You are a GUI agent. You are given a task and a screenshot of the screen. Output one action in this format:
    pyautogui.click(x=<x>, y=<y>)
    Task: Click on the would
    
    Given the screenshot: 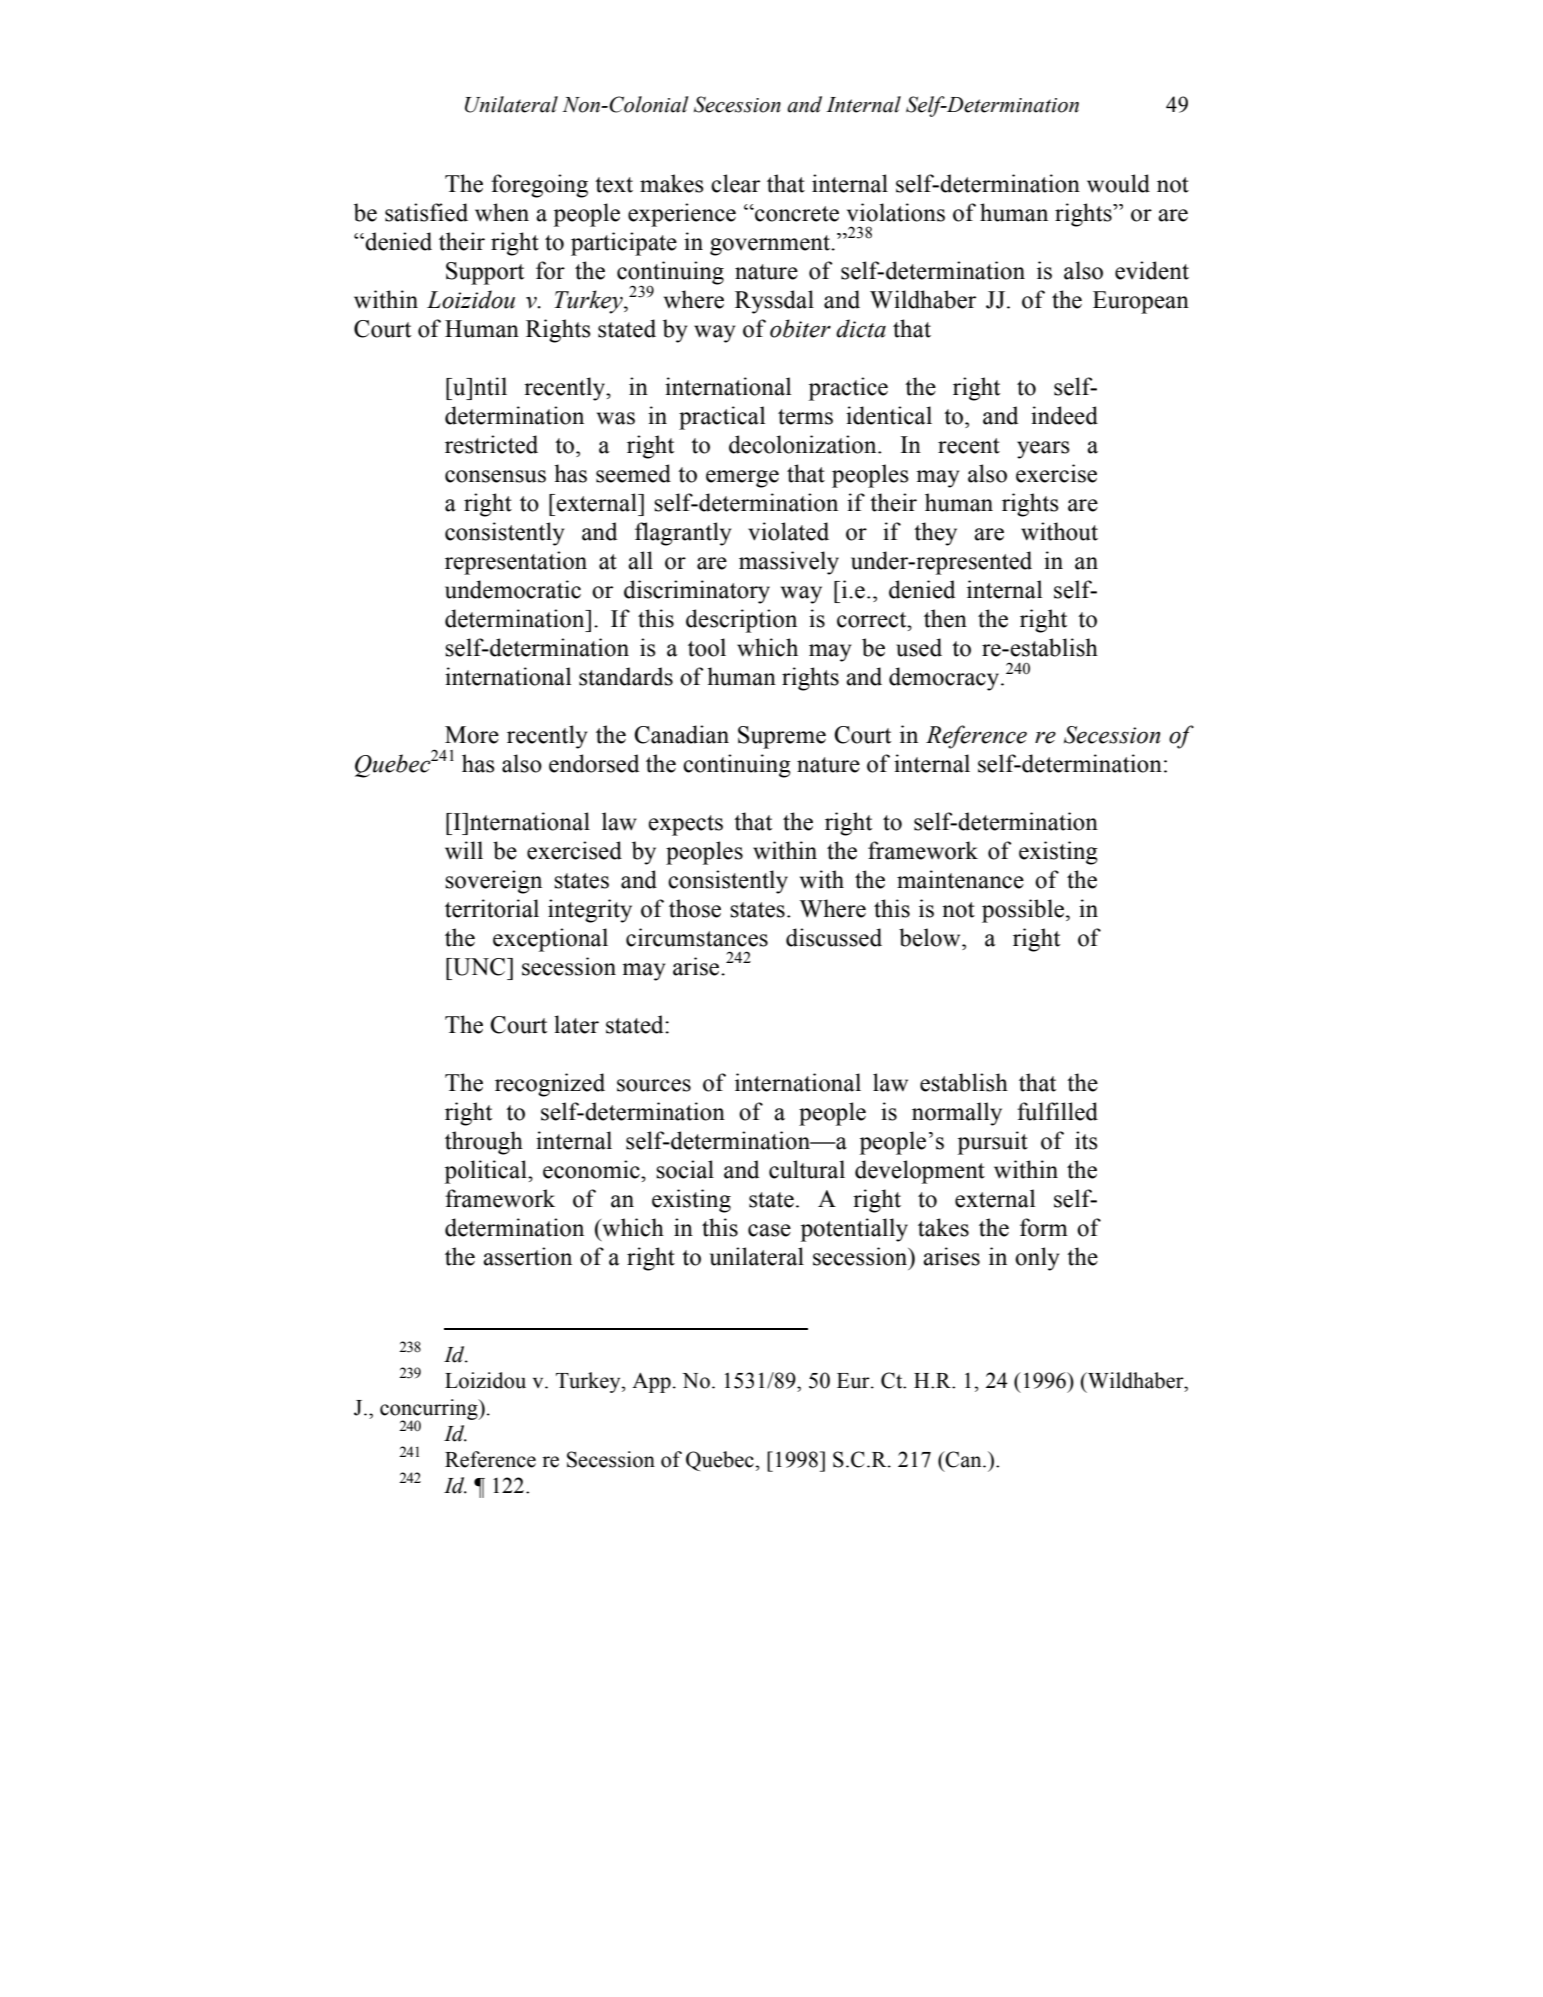 What is the action you would take?
    pyautogui.click(x=1118, y=183)
